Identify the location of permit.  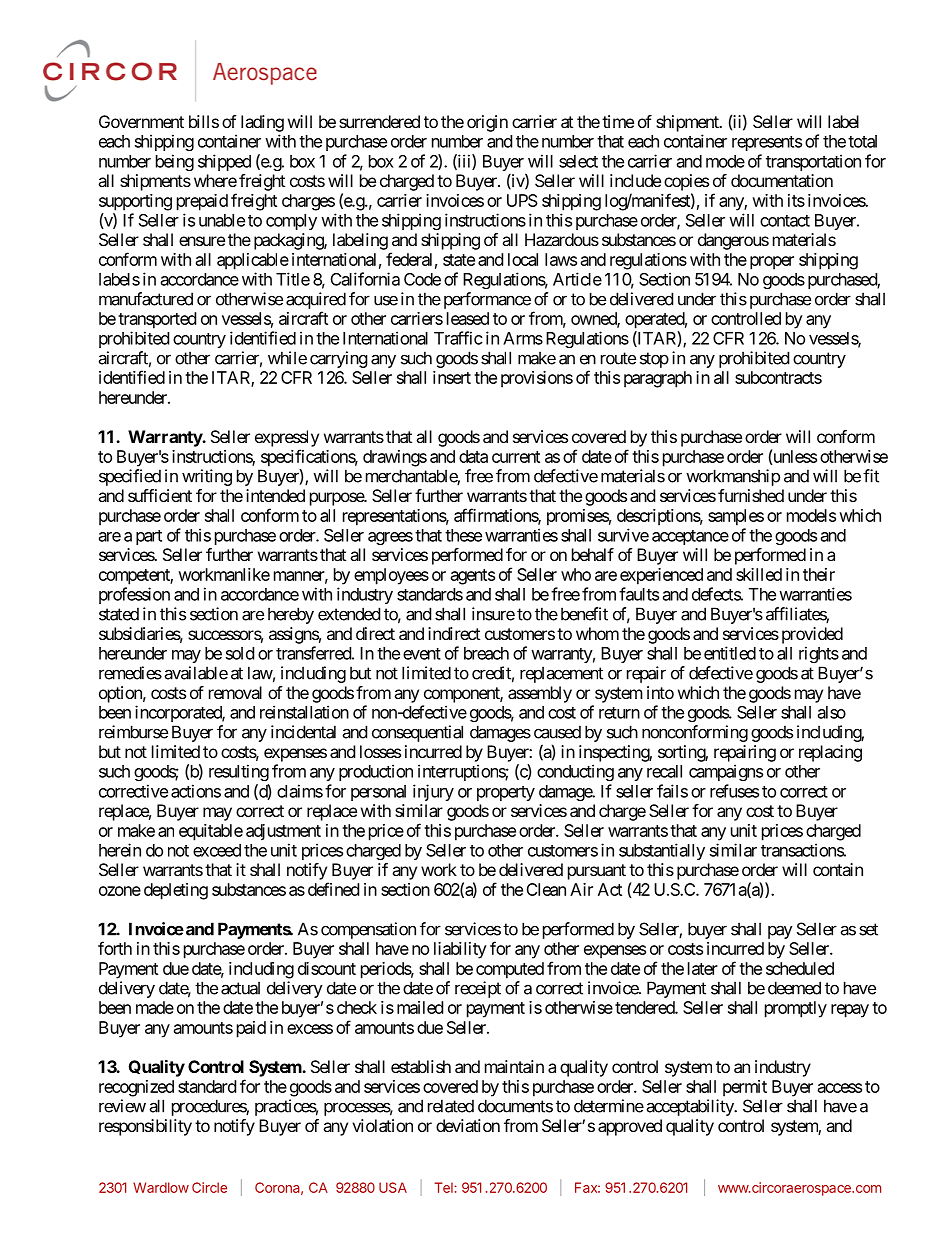
(745, 1088).
